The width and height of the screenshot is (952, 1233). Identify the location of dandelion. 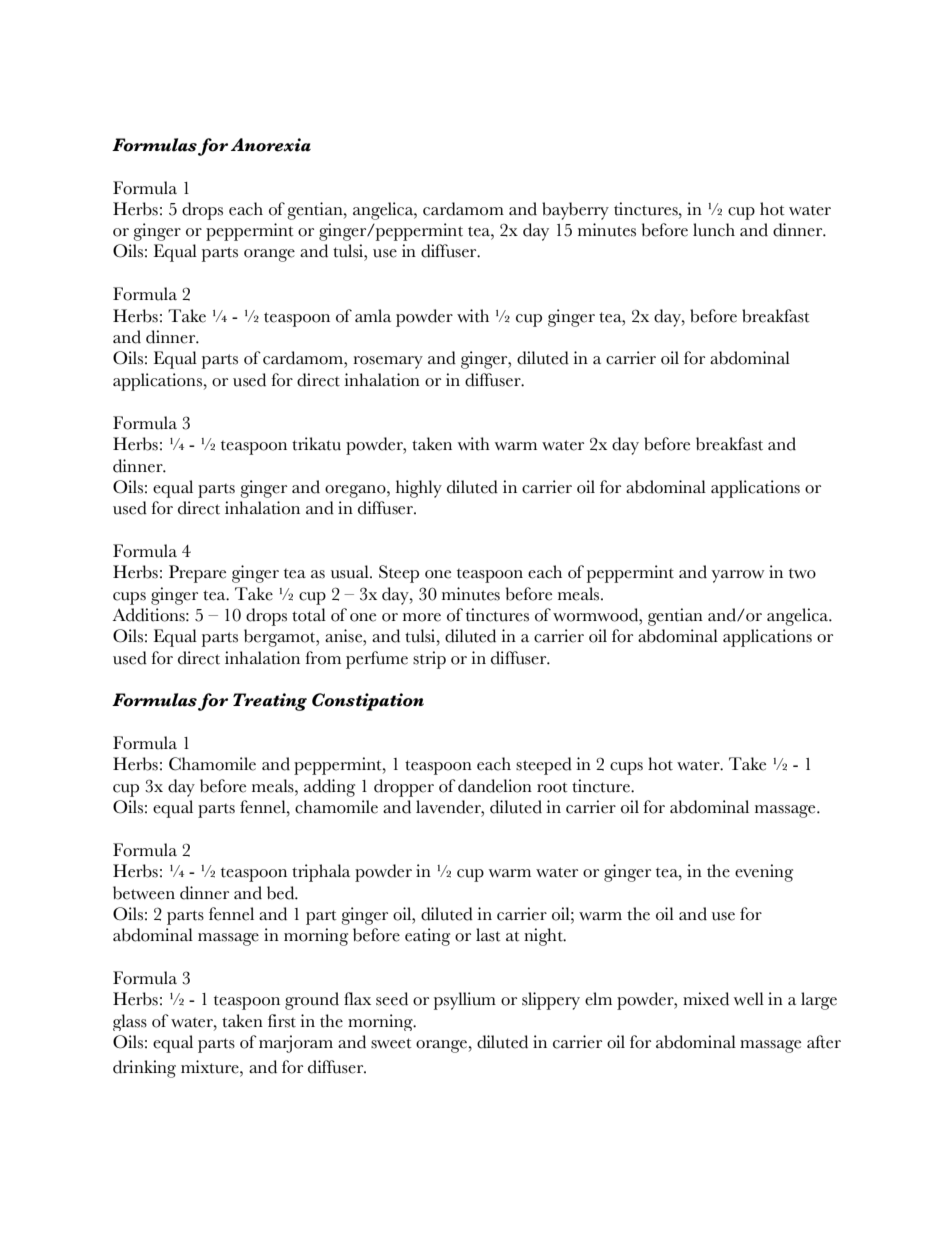
(495, 786).
